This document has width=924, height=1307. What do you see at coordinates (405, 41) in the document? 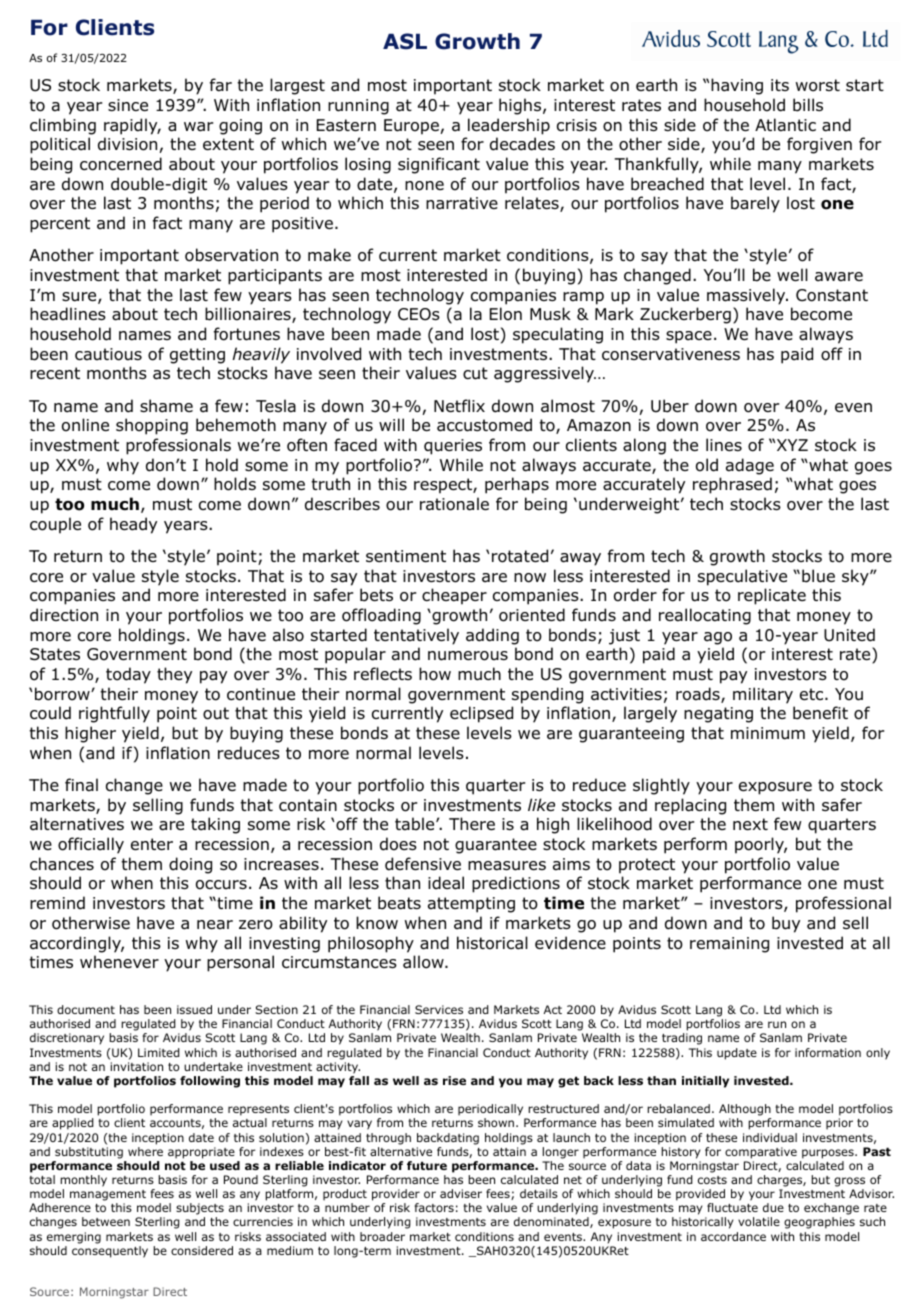
I see `ASL` at bounding box center [405, 41].
